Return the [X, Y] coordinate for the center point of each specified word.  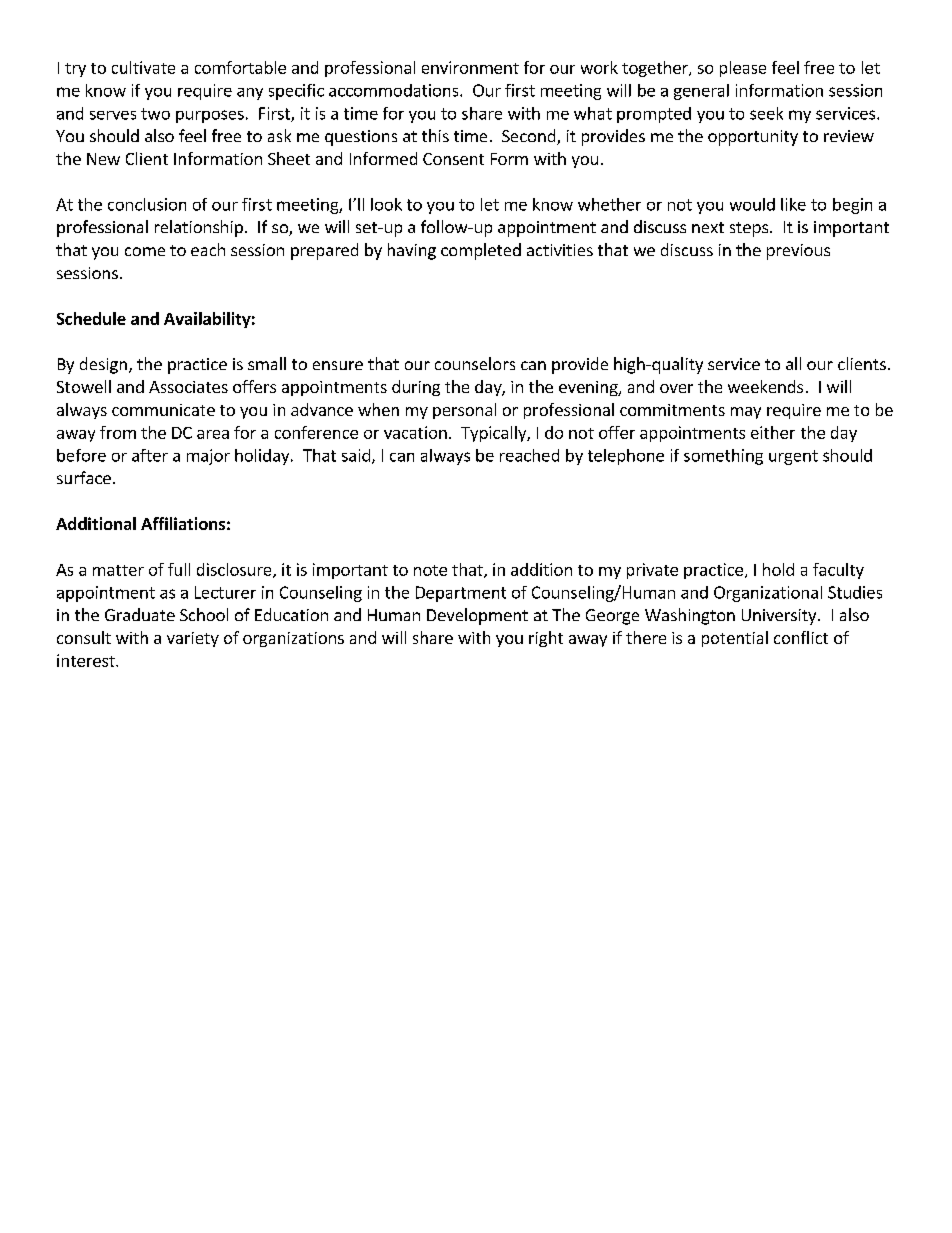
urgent [793, 457]
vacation [415, 432]
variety [193, 639]
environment [470, 67]
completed [481, 251]
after [150, 455]
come [145, 251]
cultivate [143, 67]
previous [798, 252]
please [743, 69]
